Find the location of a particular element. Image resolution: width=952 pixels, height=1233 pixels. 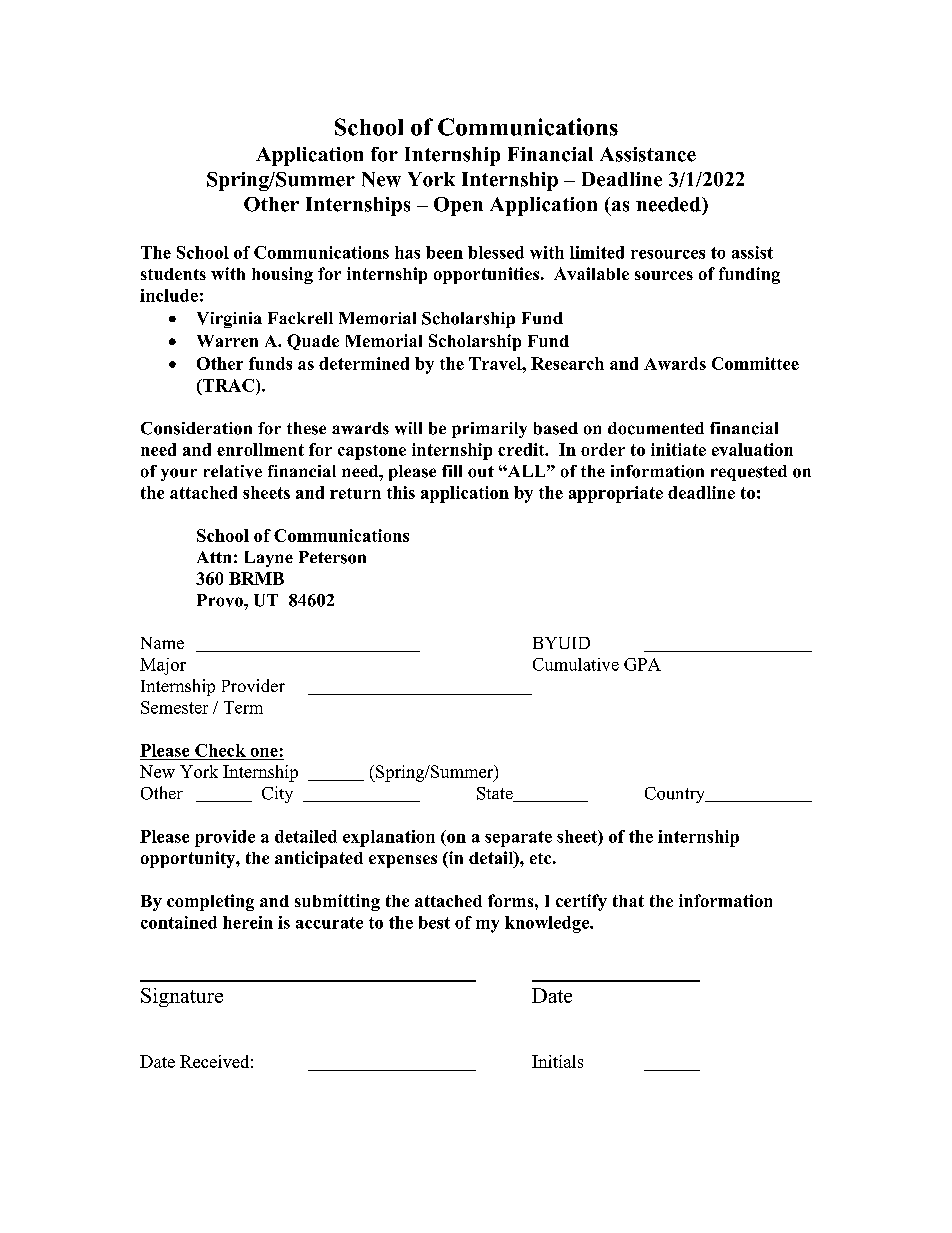

limited is located at coordinates (597, 252).
